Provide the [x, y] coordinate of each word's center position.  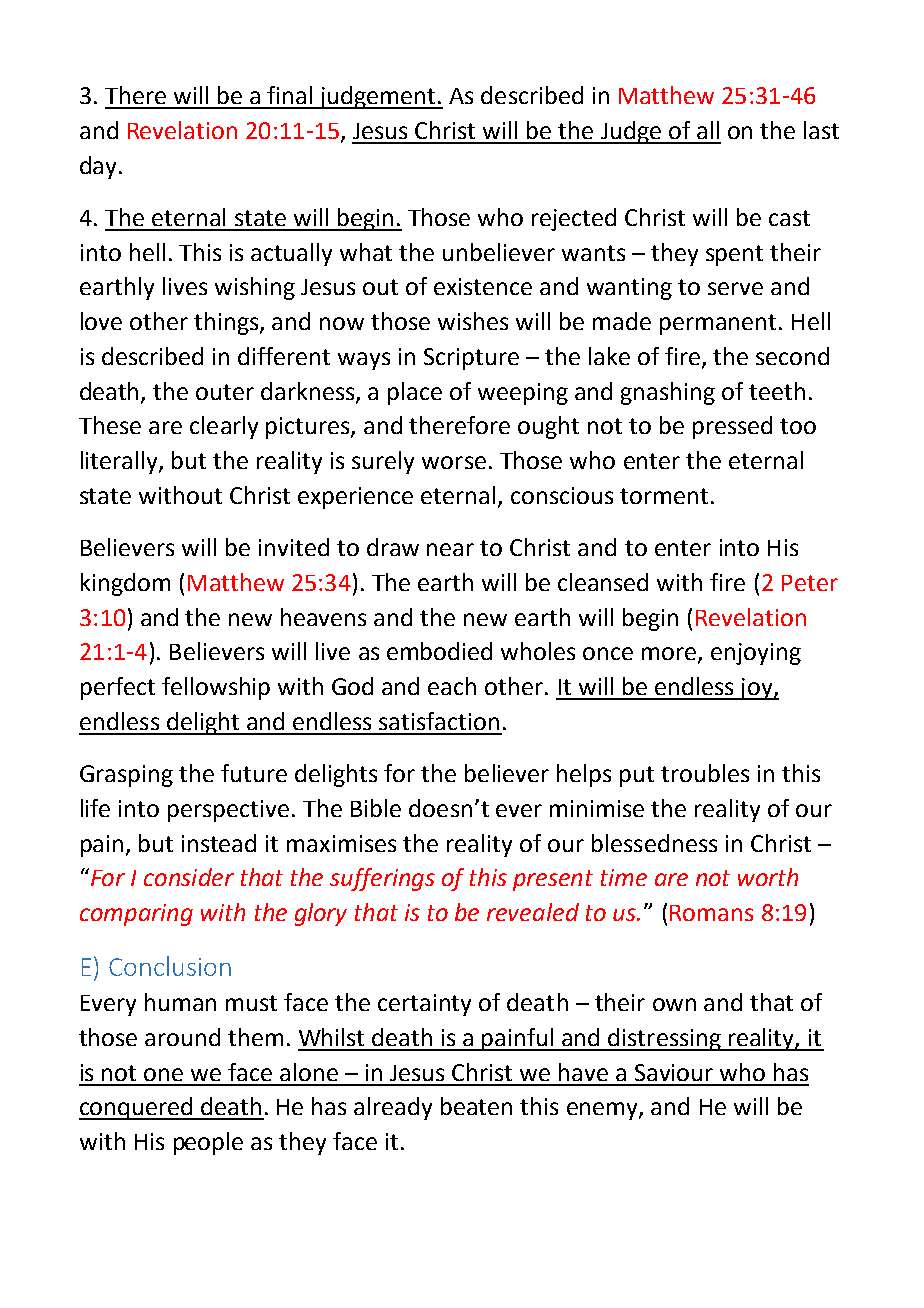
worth [768, 877]
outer [225, 392]
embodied [439, 651]
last [821, 130]
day [100, 167]
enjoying [756, 654]
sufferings [382, 879]
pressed [732, 427]
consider [189, 877]
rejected [574, 219]
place [415, 393]
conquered [137, 1108]
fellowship [216, 688]
